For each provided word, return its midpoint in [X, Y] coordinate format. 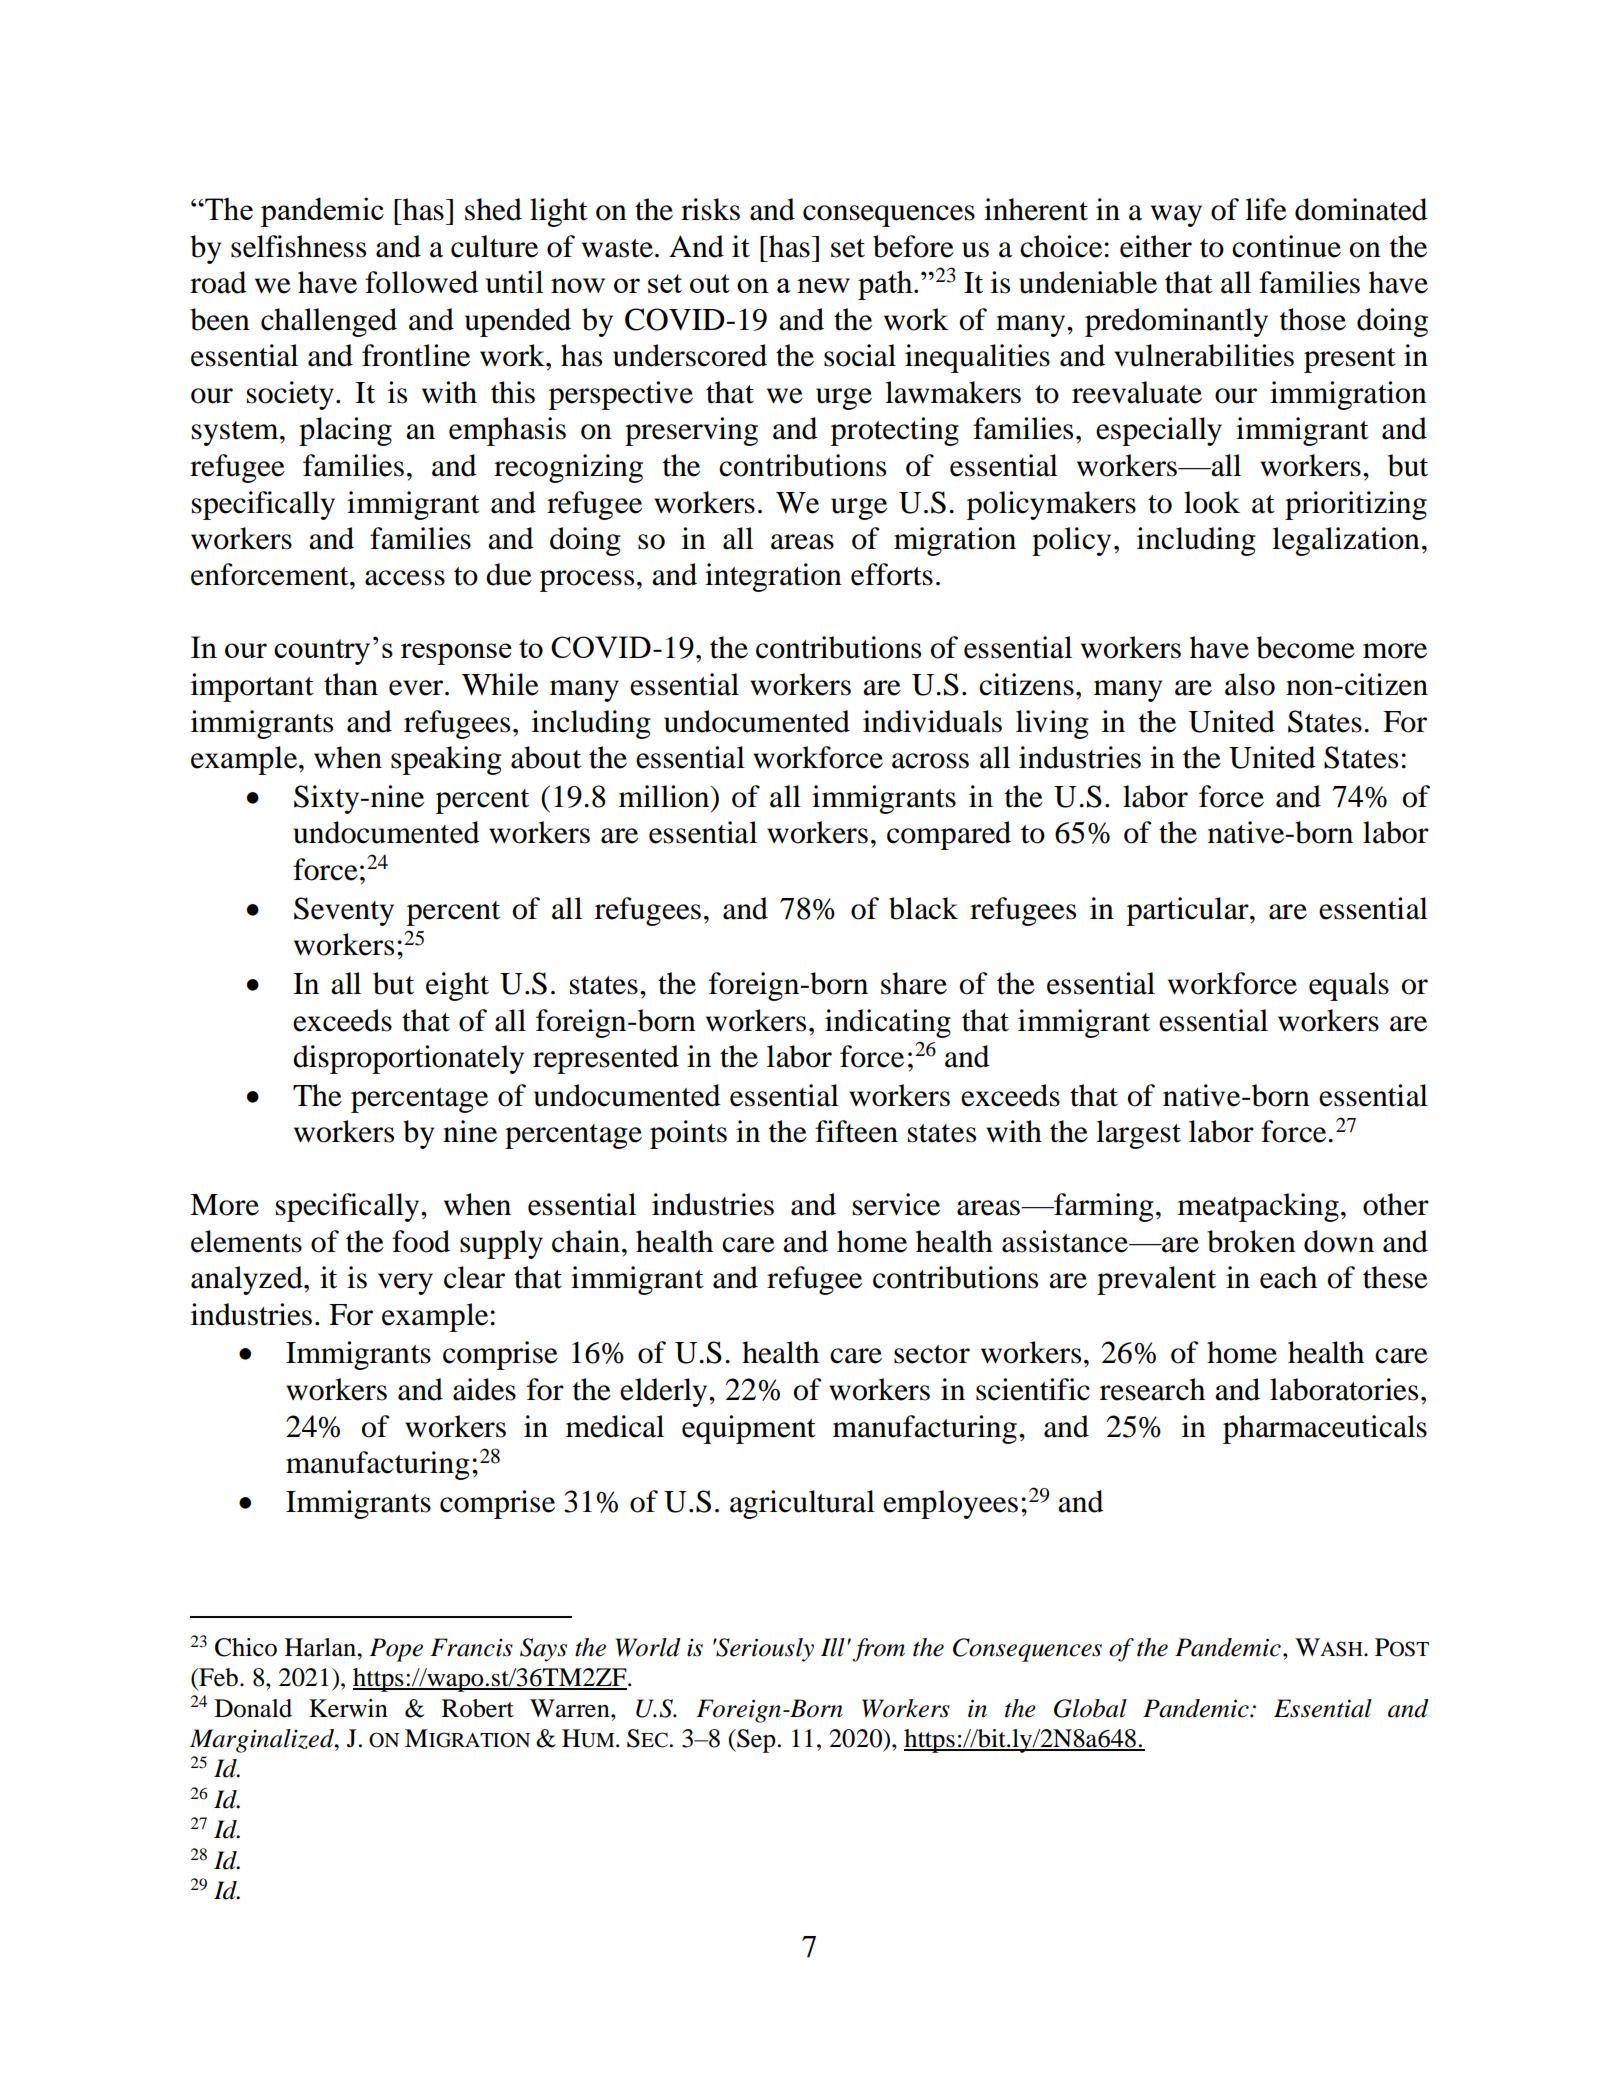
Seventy [344, 911]
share [914, 983]
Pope [396, 1650]
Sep [755, 1741]
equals [1349, 986]
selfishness [298, 246]
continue [1286, 246]
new [823, 285]
